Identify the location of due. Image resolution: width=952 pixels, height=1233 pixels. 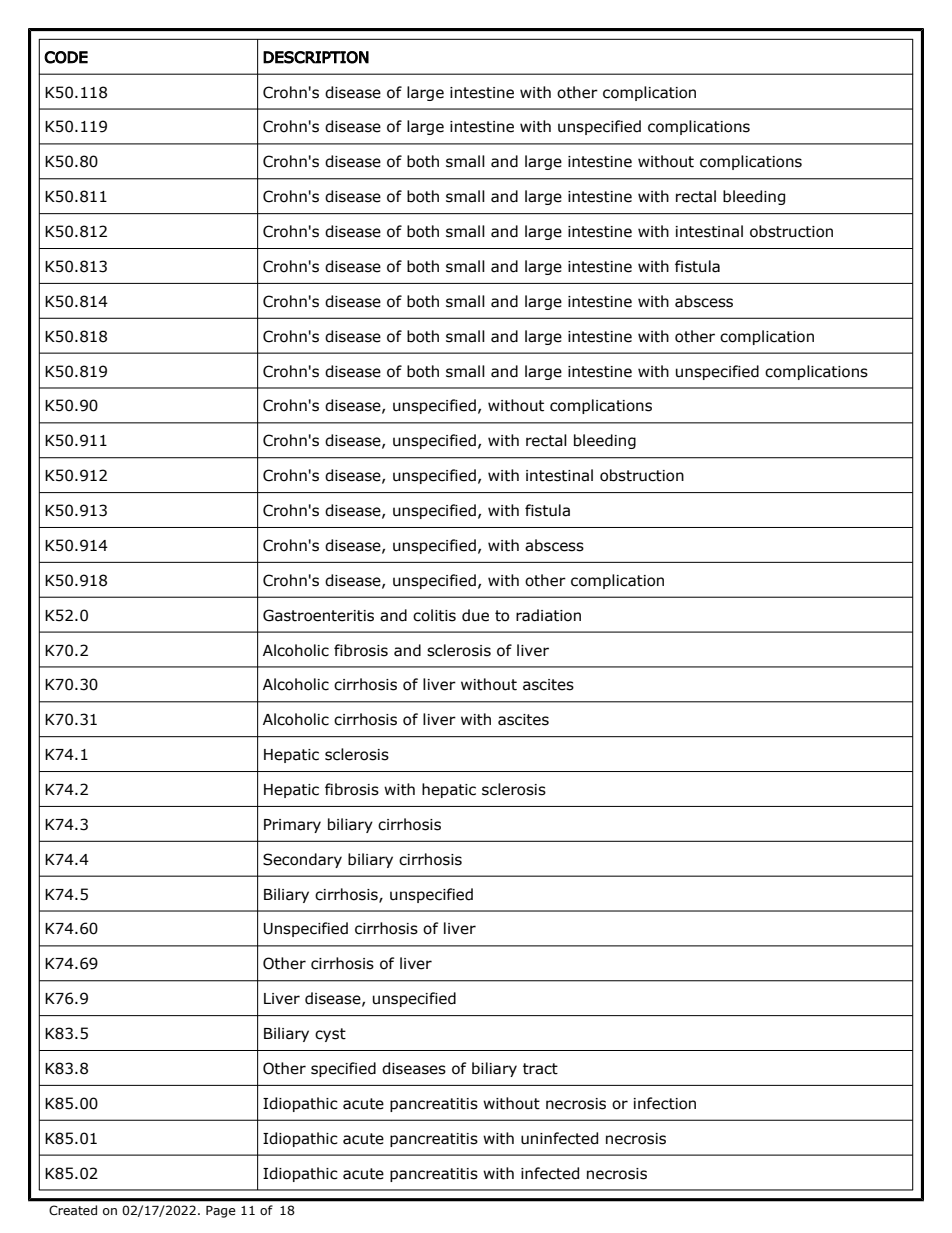
(475, 615).
